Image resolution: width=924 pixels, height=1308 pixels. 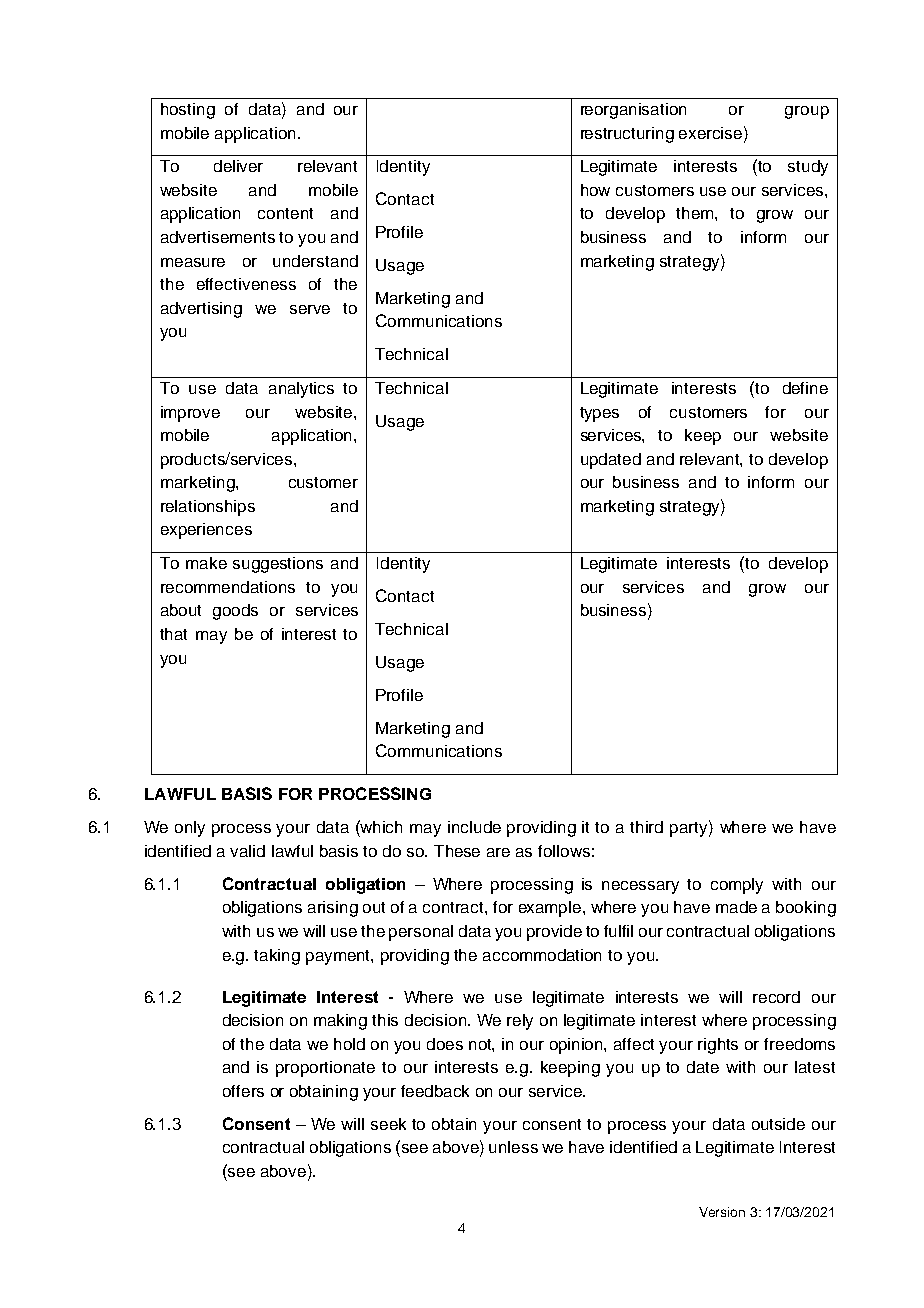 What do you see at coordinates (238, 166) in the image?
I see `deliver` at bounding box center [238, 166].
